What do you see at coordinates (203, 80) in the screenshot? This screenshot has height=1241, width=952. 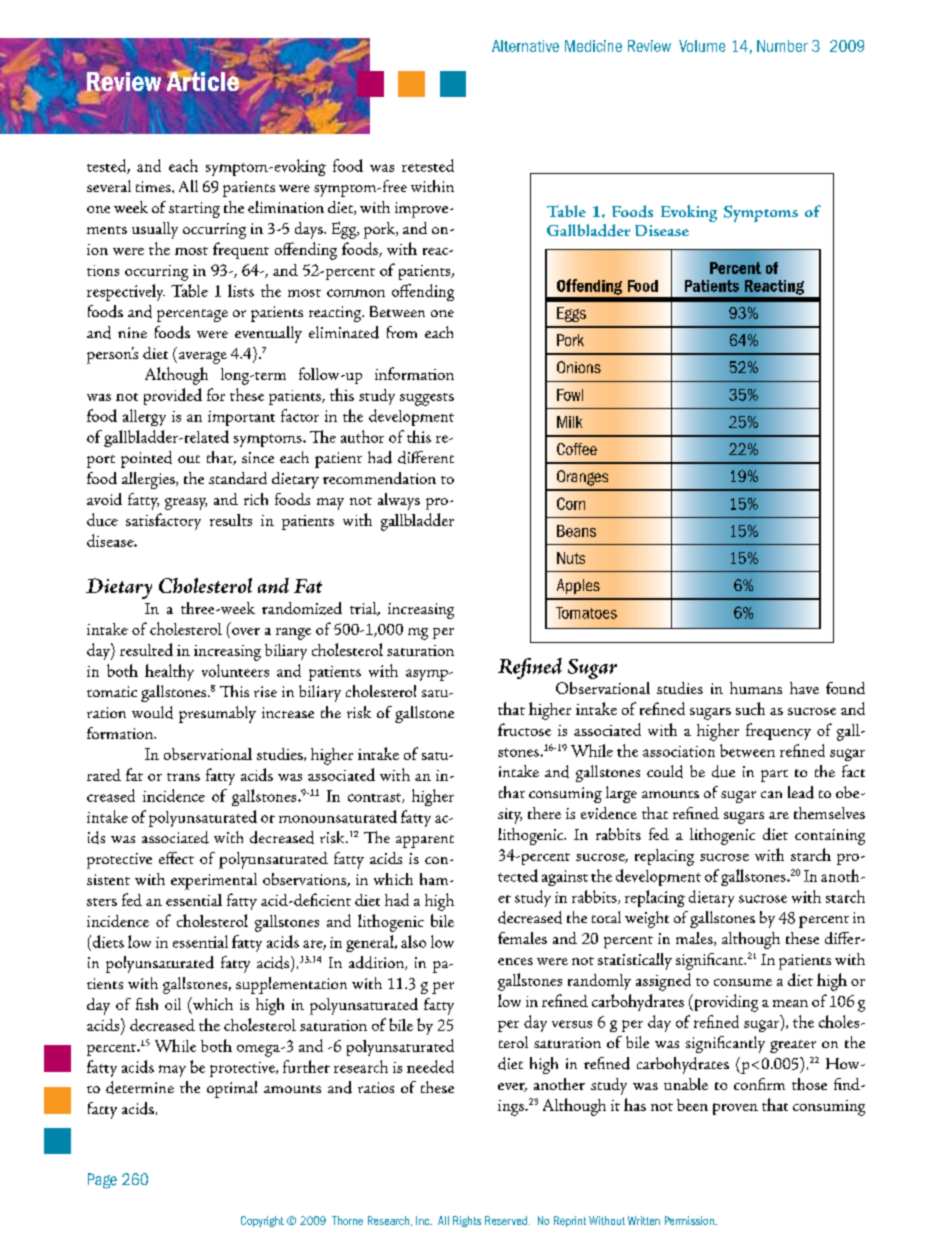 I see `Article` at bounding box center [203, 80].
